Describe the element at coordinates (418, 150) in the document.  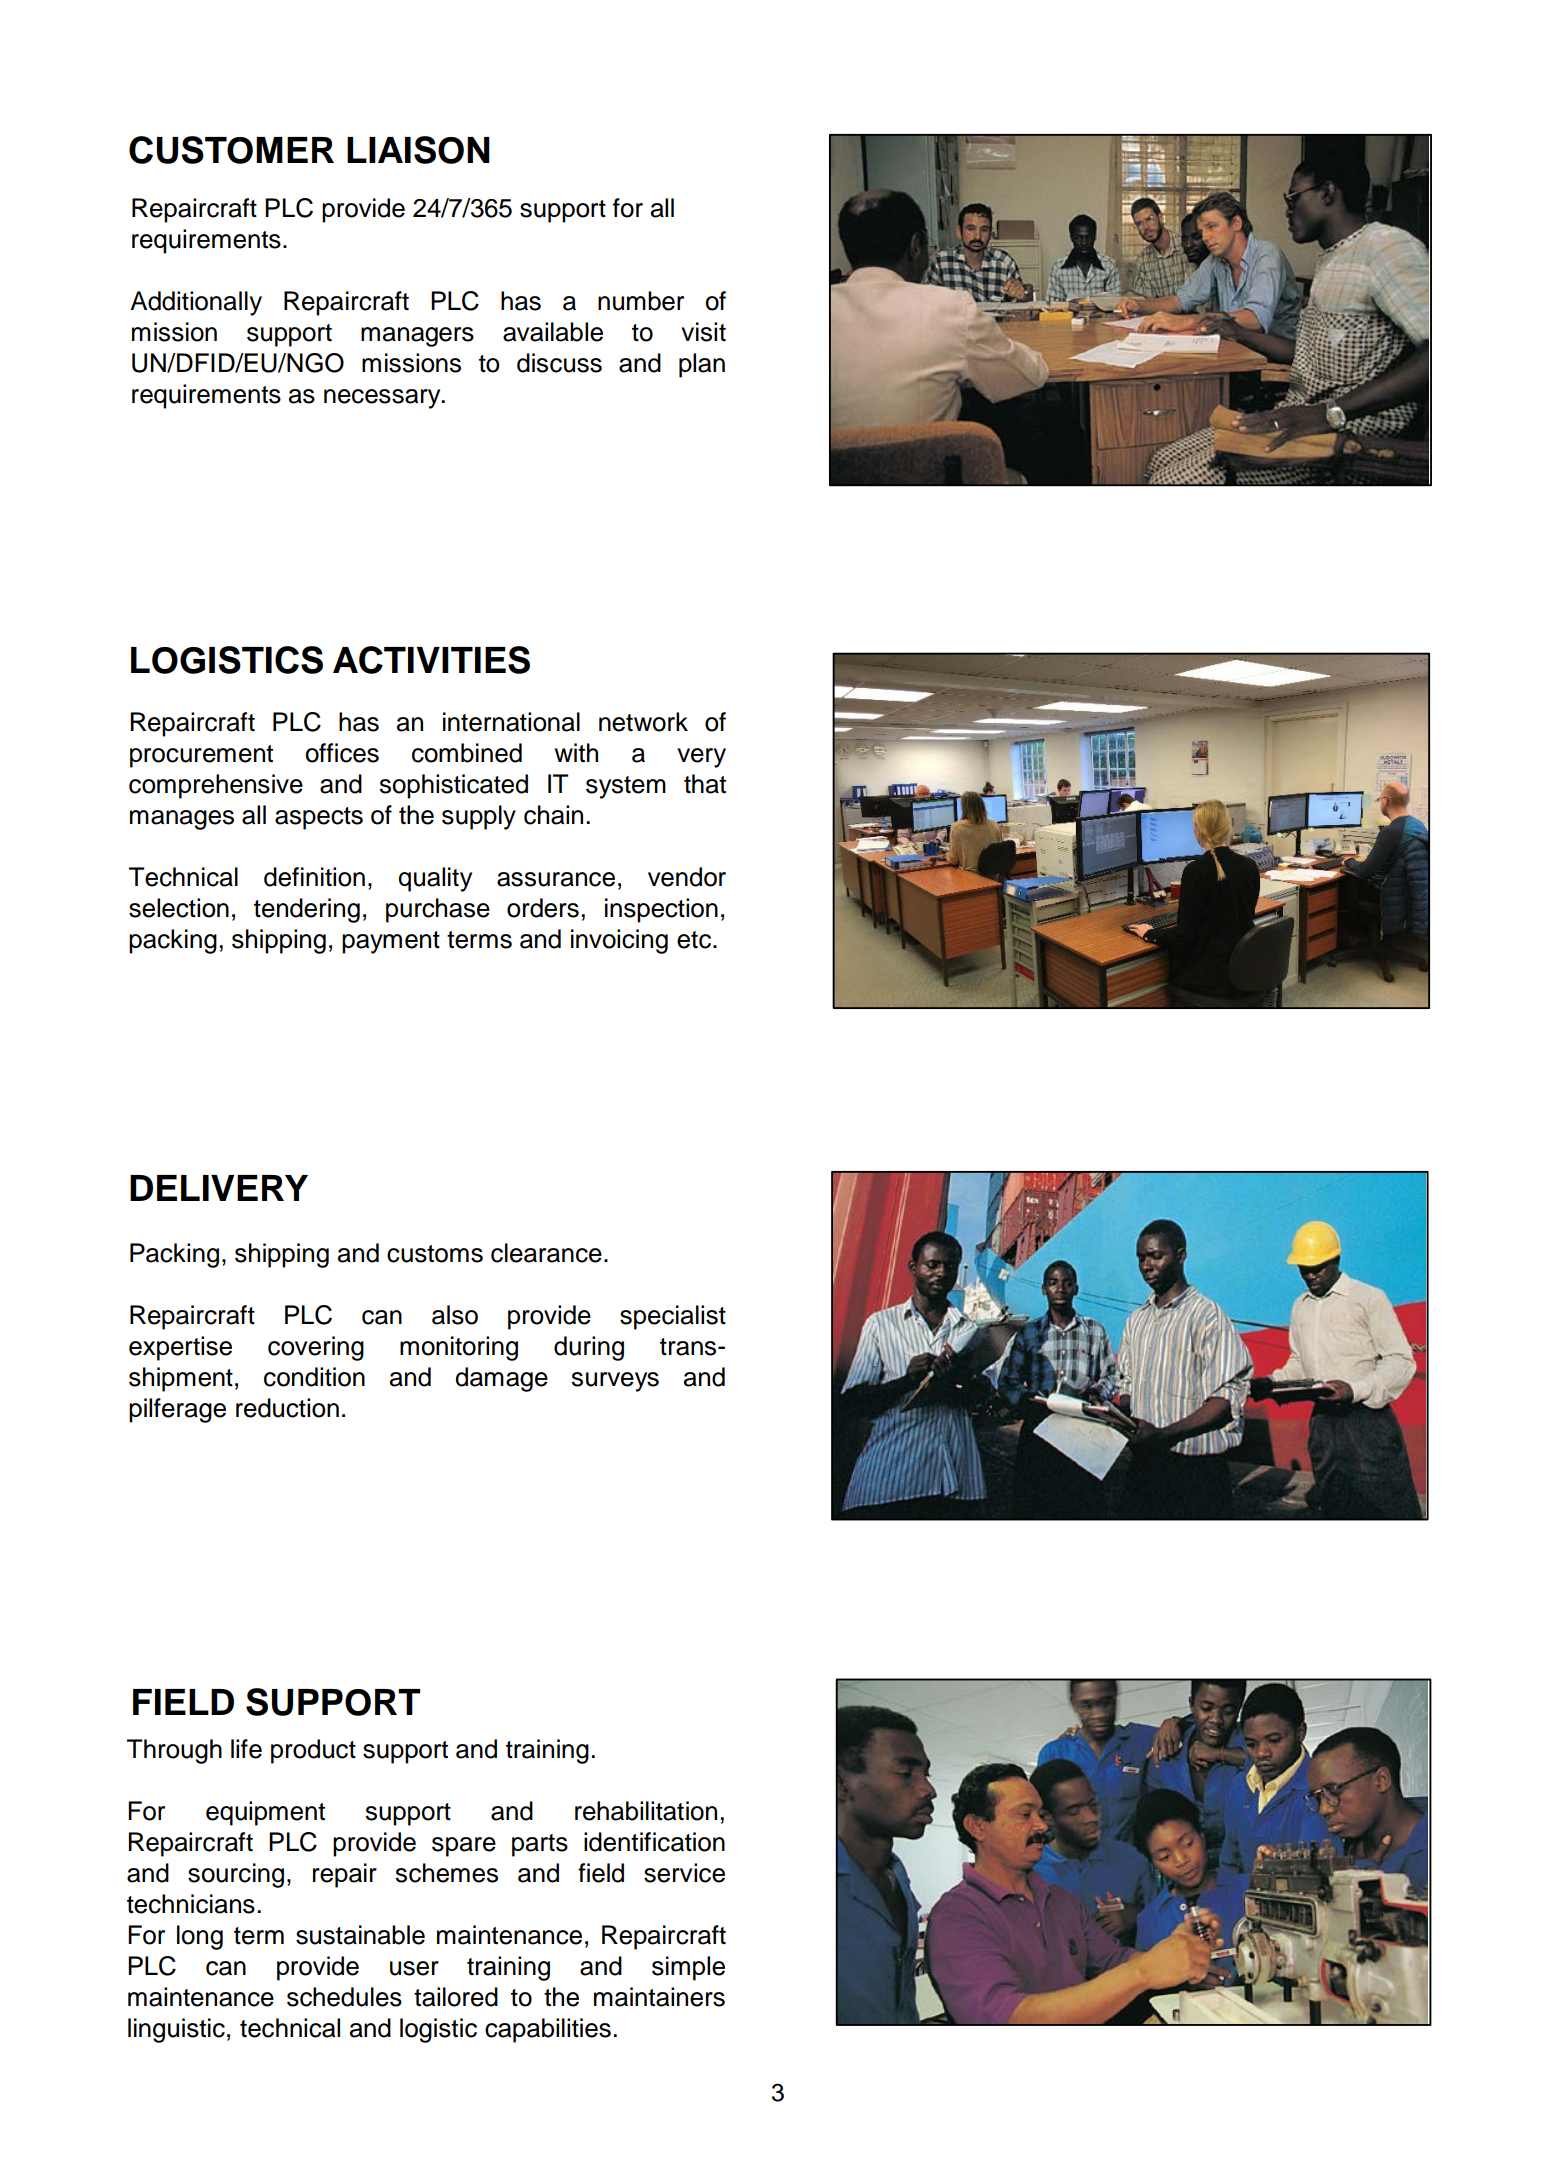
I see `LIAISON` at that location.
